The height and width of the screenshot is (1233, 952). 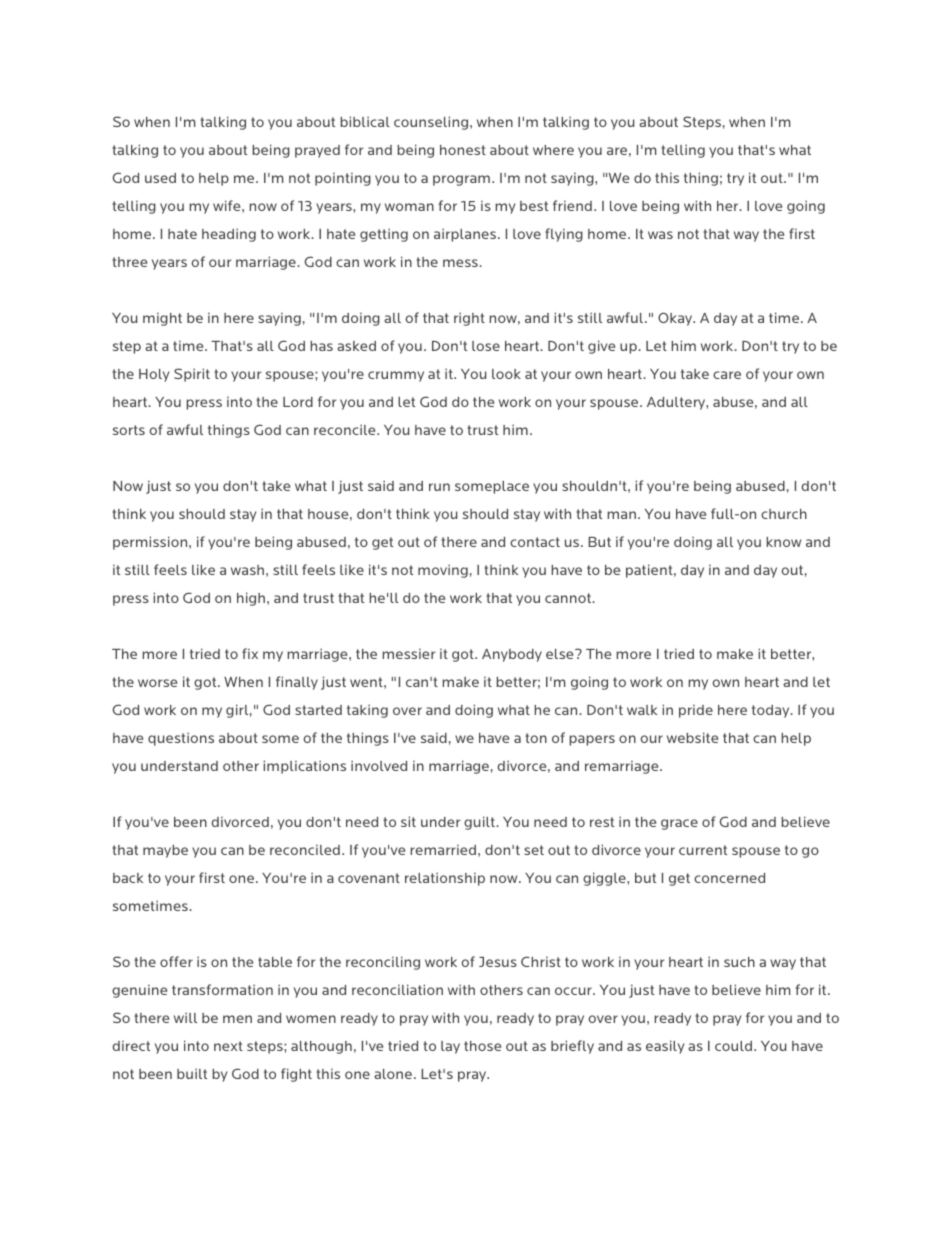 I want to click on questions, so click(x=181, y=739).
